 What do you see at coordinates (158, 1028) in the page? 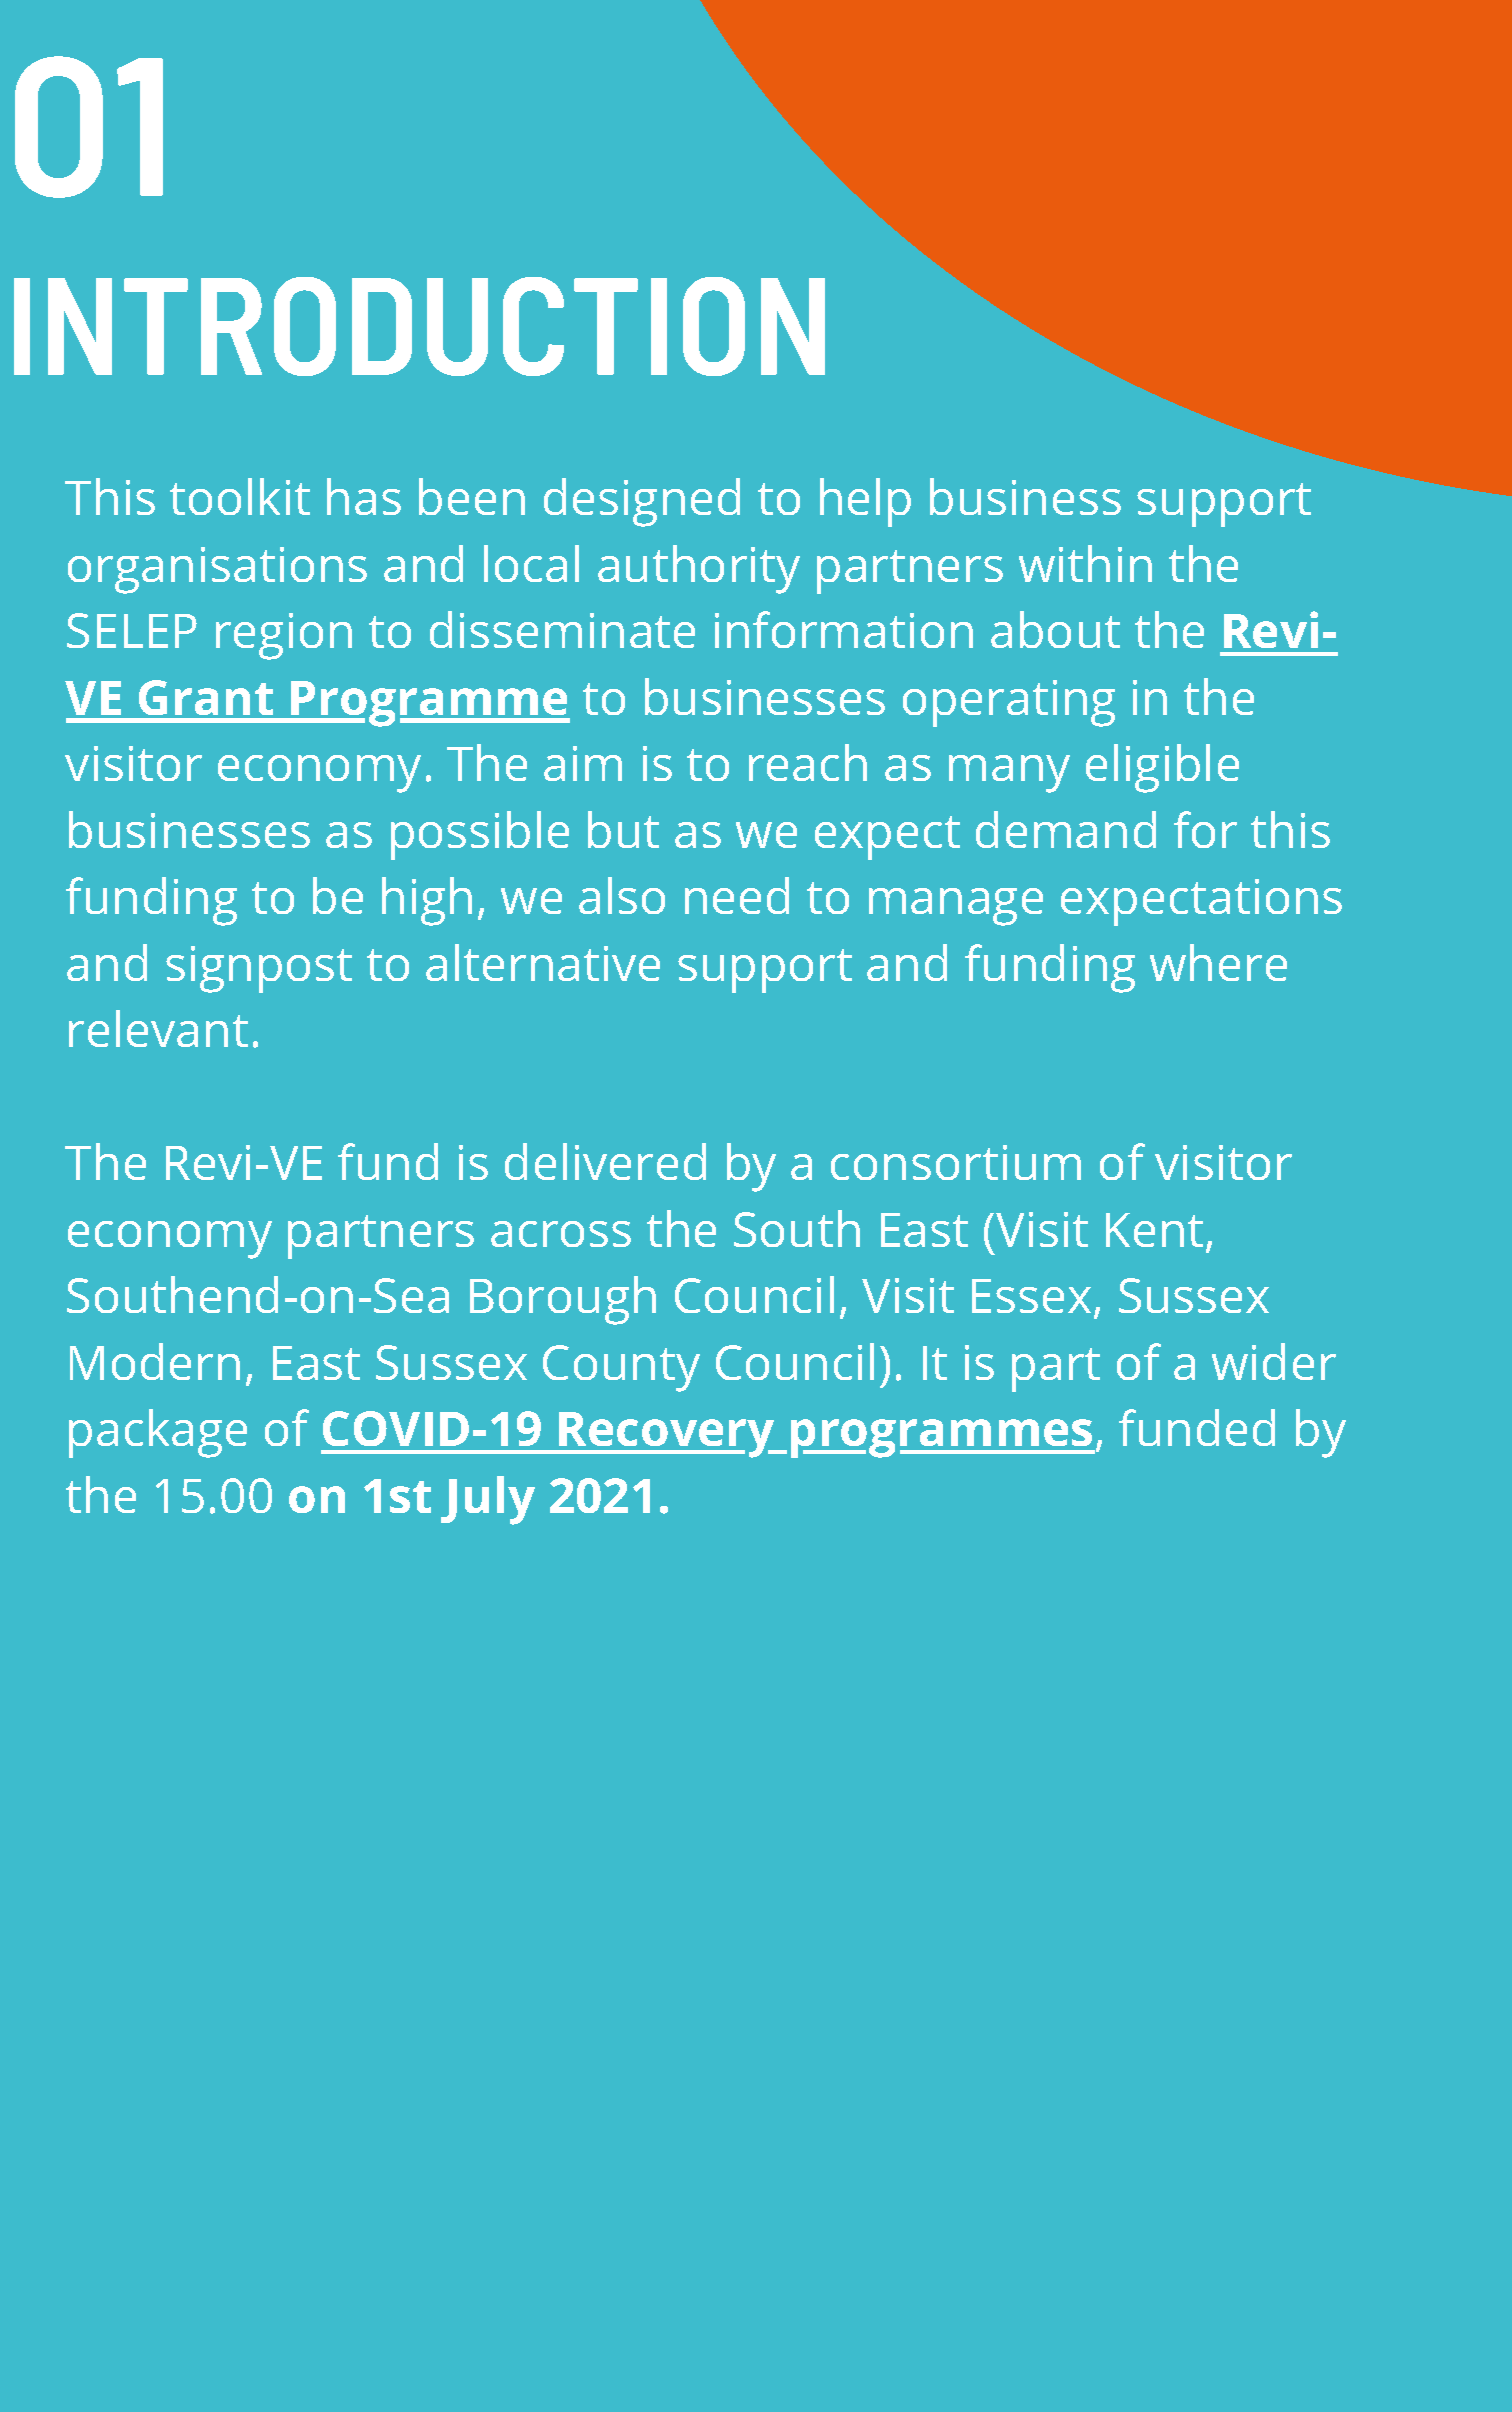
I see `relevant` at bounding box center [158, 1028].
